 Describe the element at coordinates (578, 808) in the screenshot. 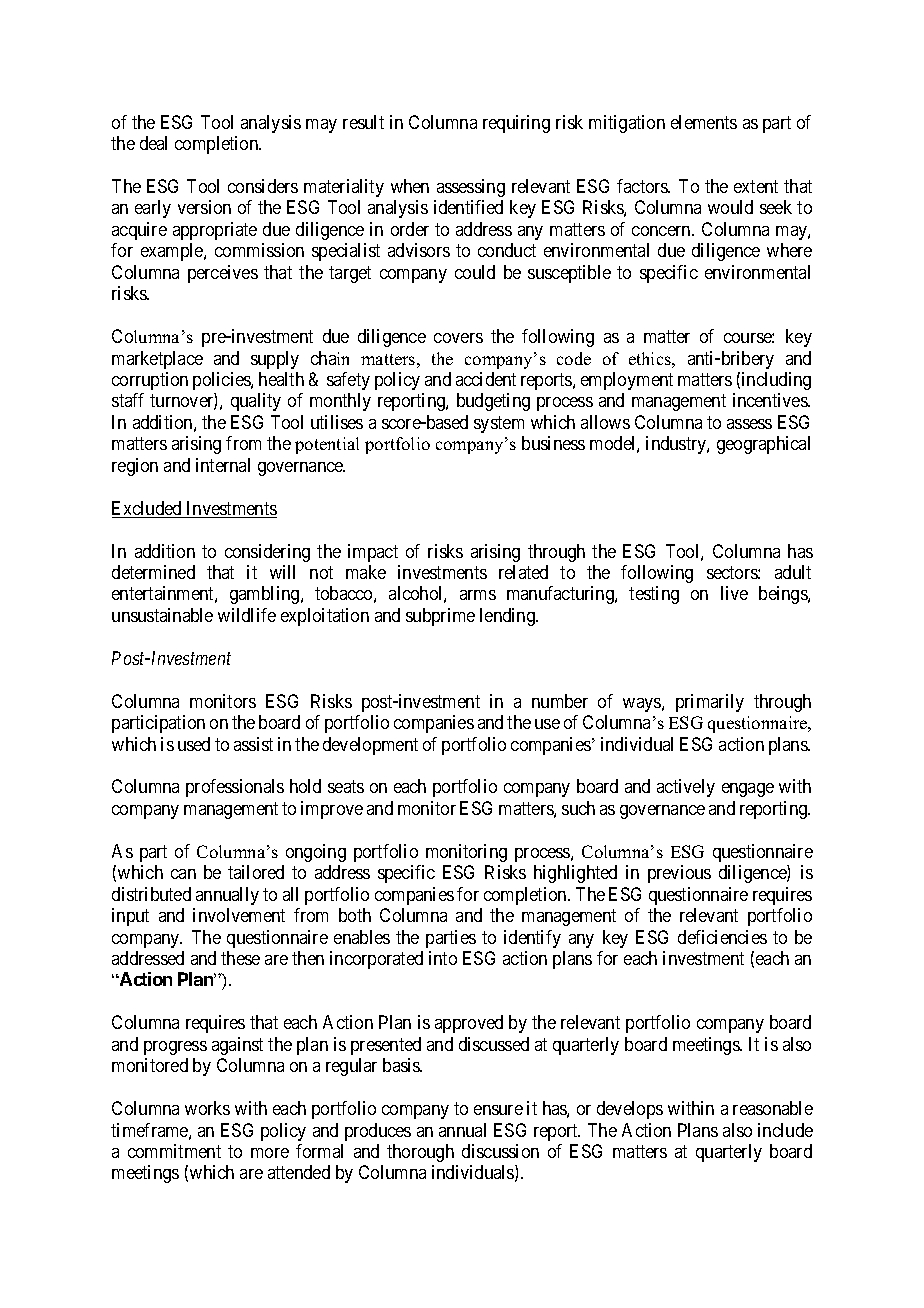

I see `such` at that location.
